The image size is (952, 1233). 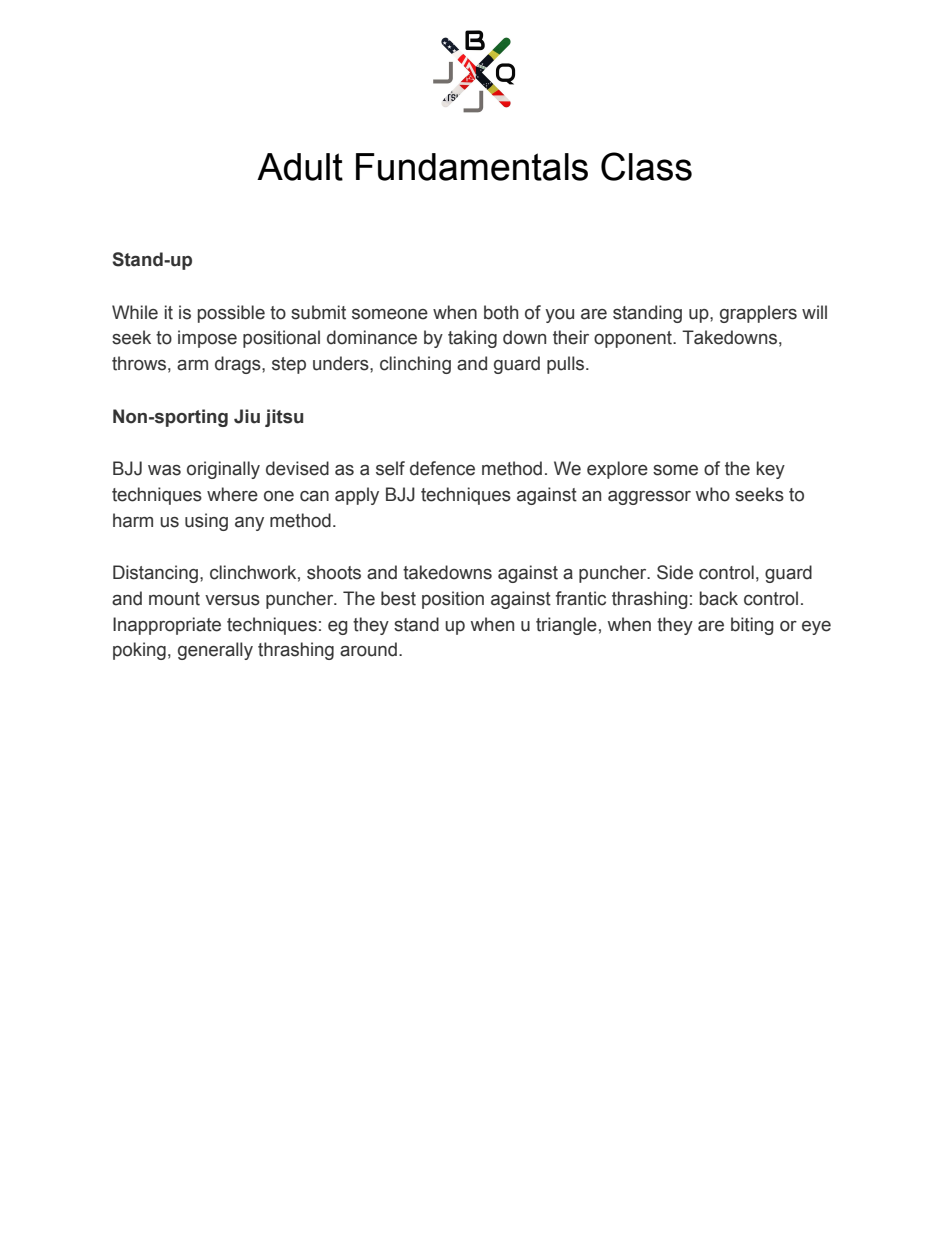 What do you see at coordinates (300, 167) in the document?
I see `Adult` at bounding box center [300, 167].
